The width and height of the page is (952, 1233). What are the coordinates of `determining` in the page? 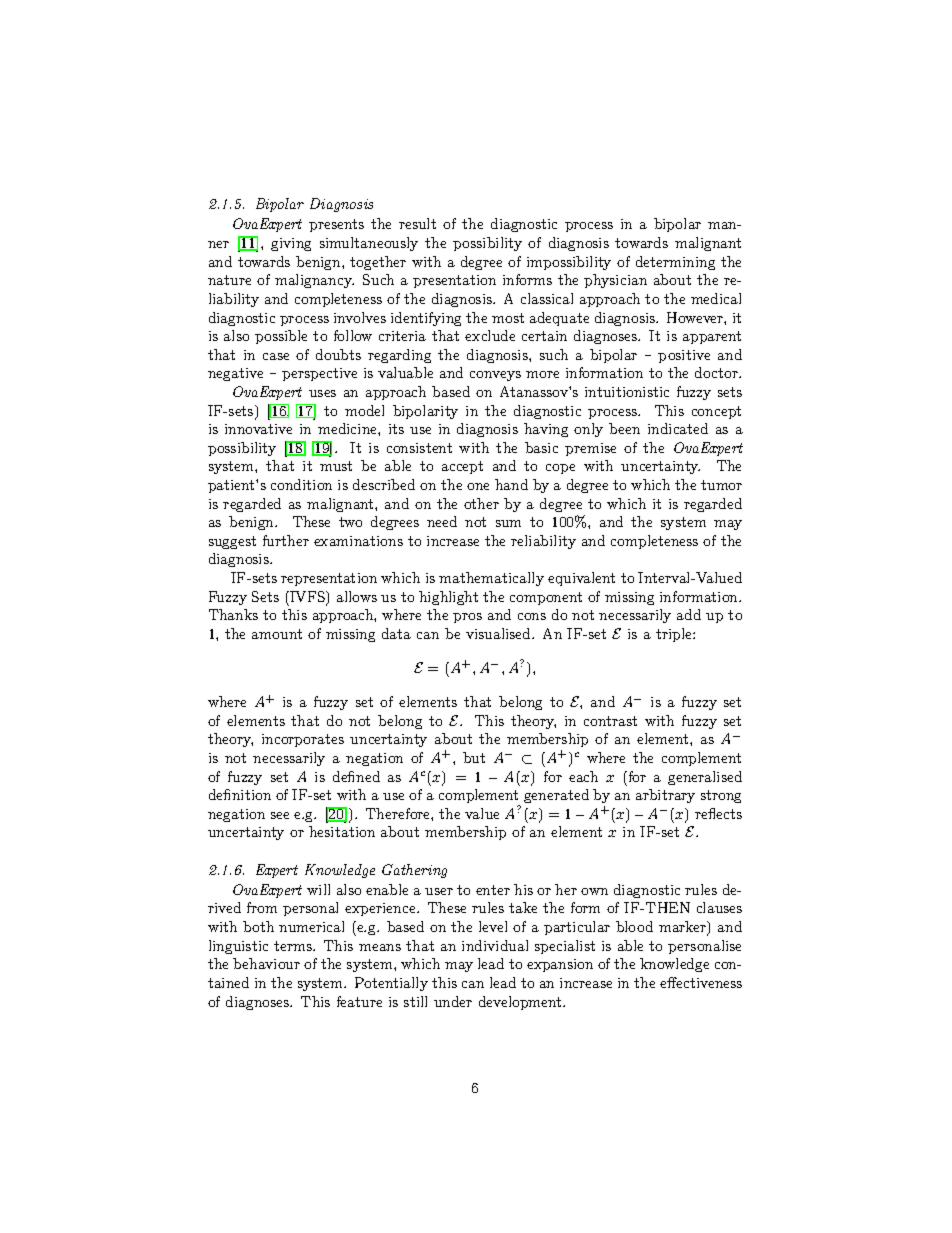 It's located at (675, 263).
